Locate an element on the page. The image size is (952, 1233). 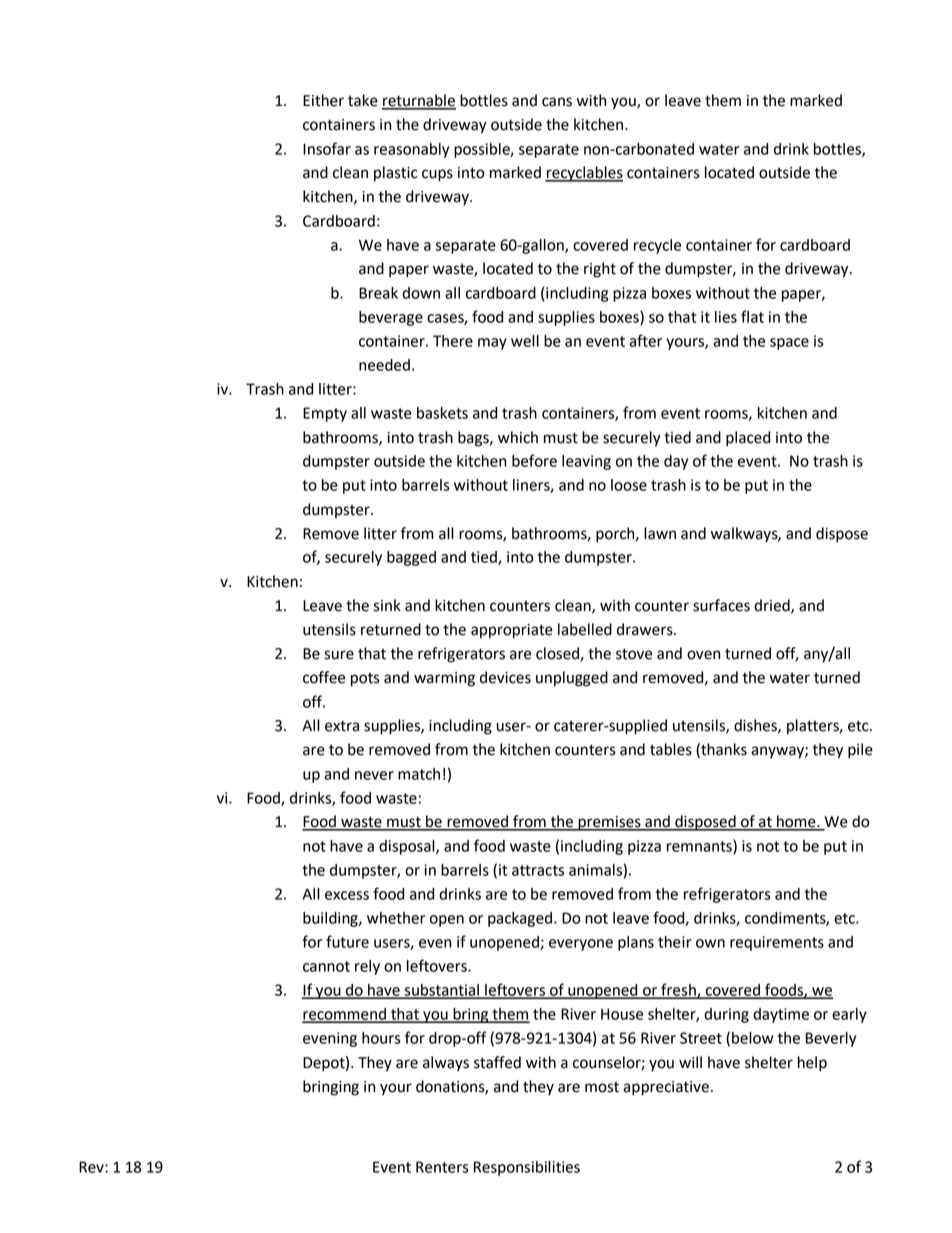
reasonably is located at coordinates (411, 150).
